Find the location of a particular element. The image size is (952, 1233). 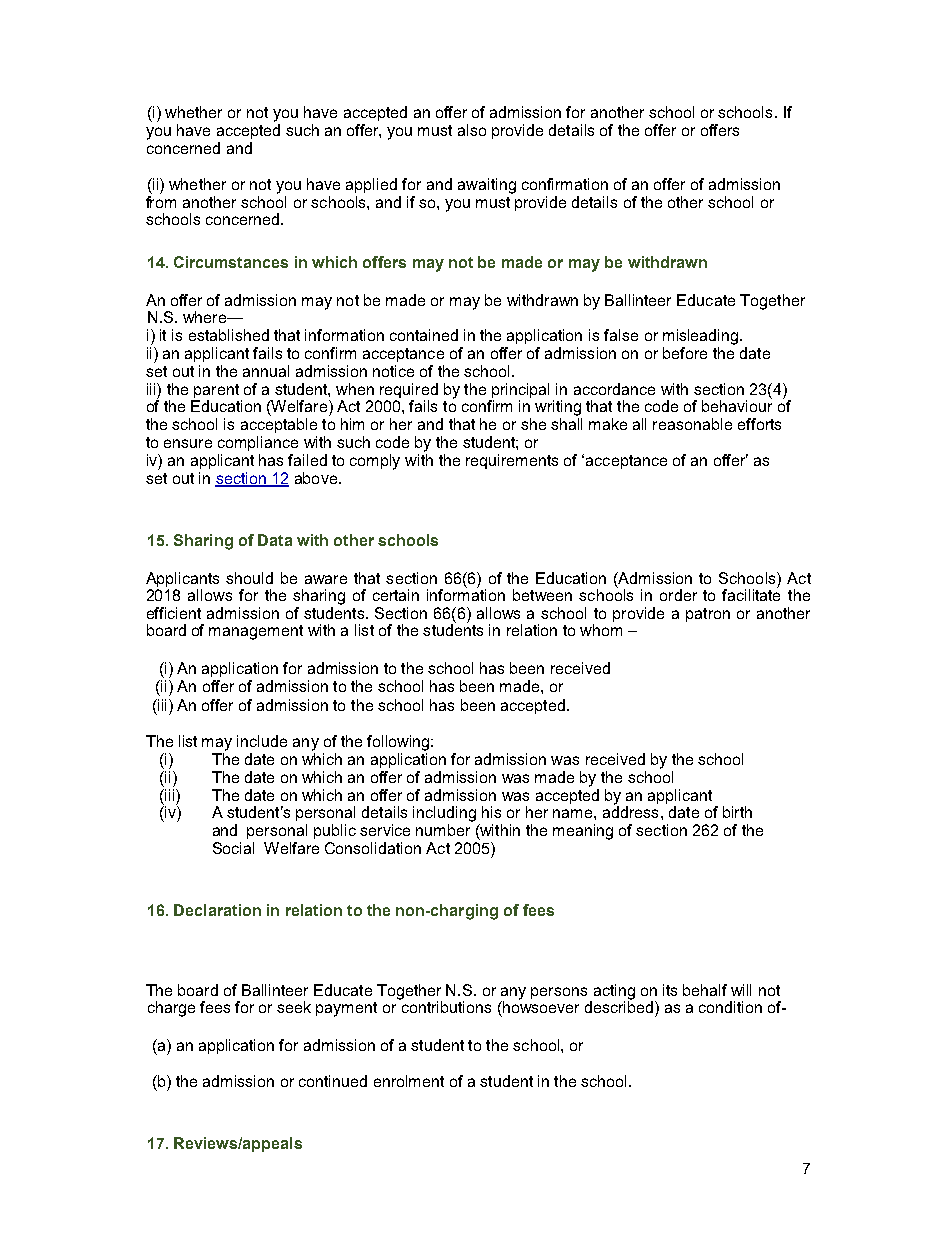

reasonable is located at coordinates (692, 424).
